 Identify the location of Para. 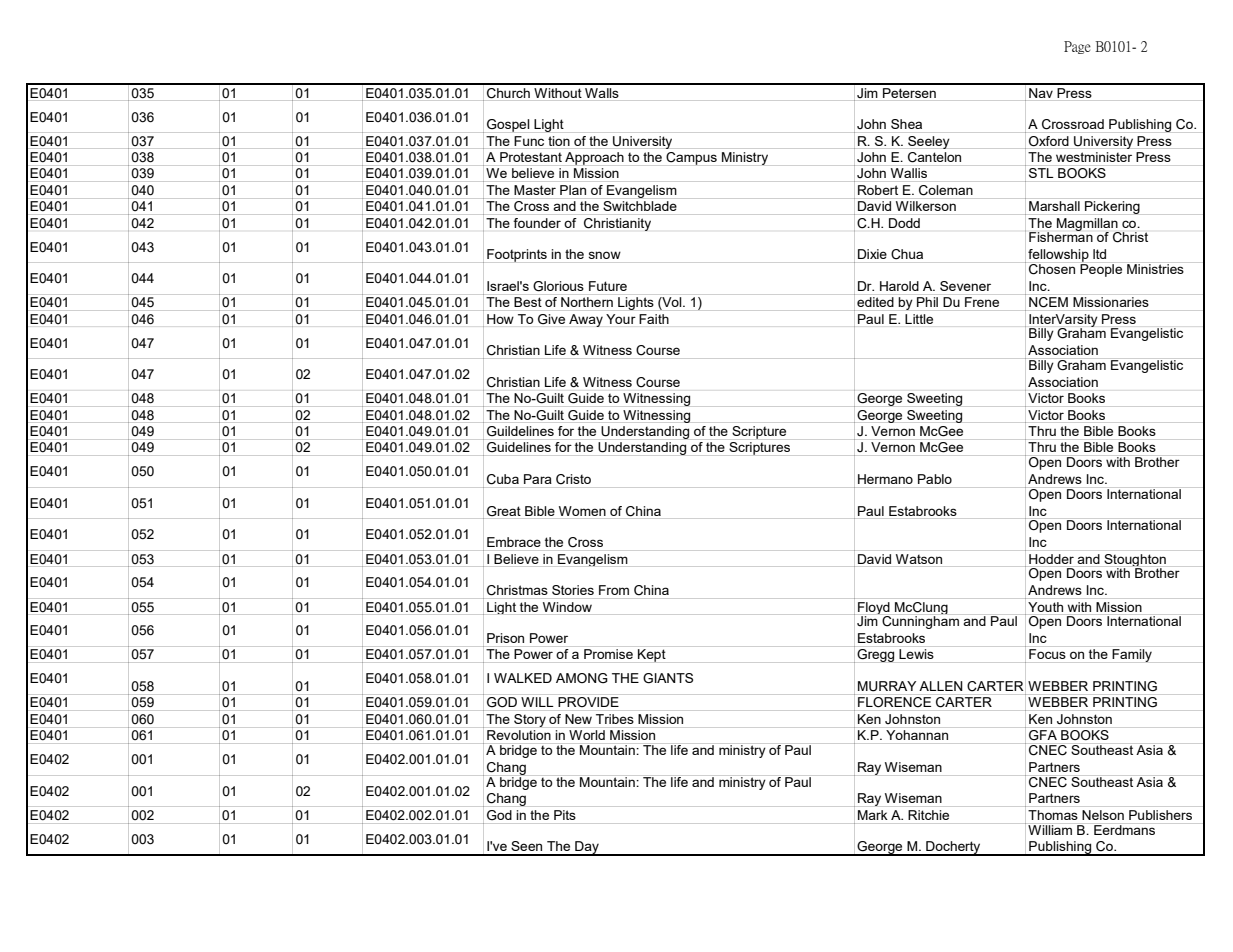
(538, 479).
